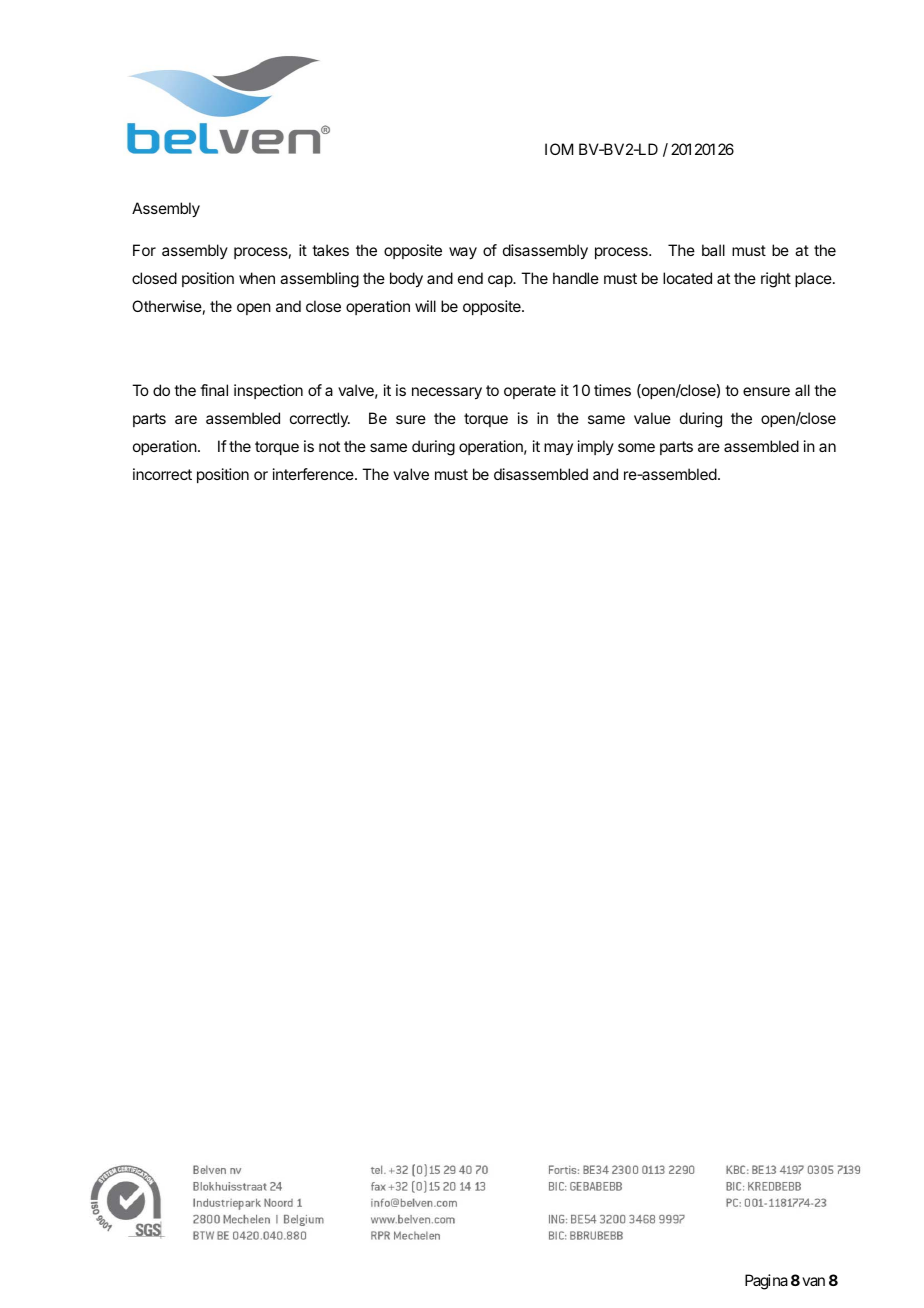 Image resolution: width=924 pixels, height=1308 pixels. Describe the element at coordinates (447, 393) in the screenshot. I see `necessary` at that location.
